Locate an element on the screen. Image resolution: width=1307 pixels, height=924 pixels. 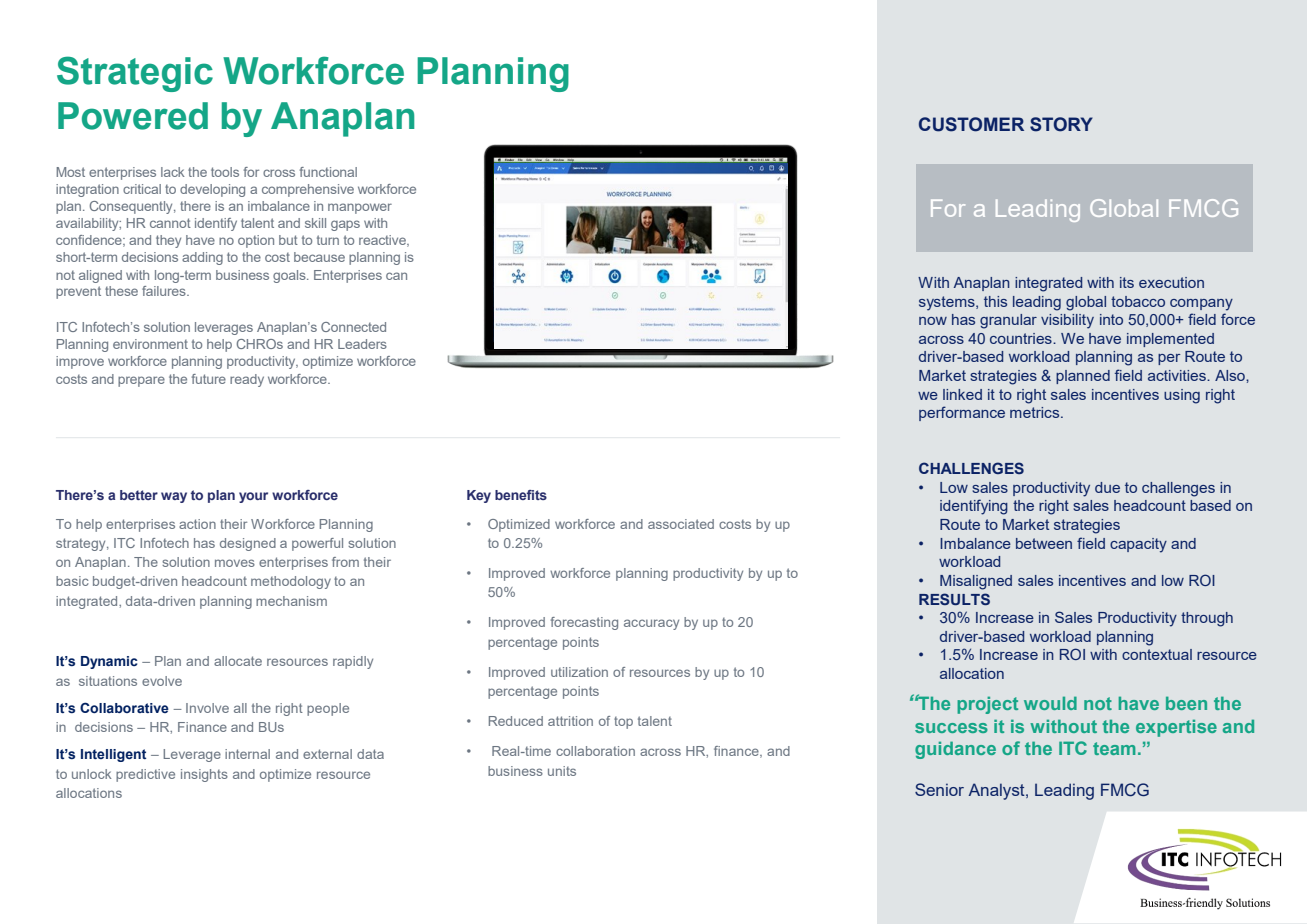
STORY is located at coordinates (1061, 124).
